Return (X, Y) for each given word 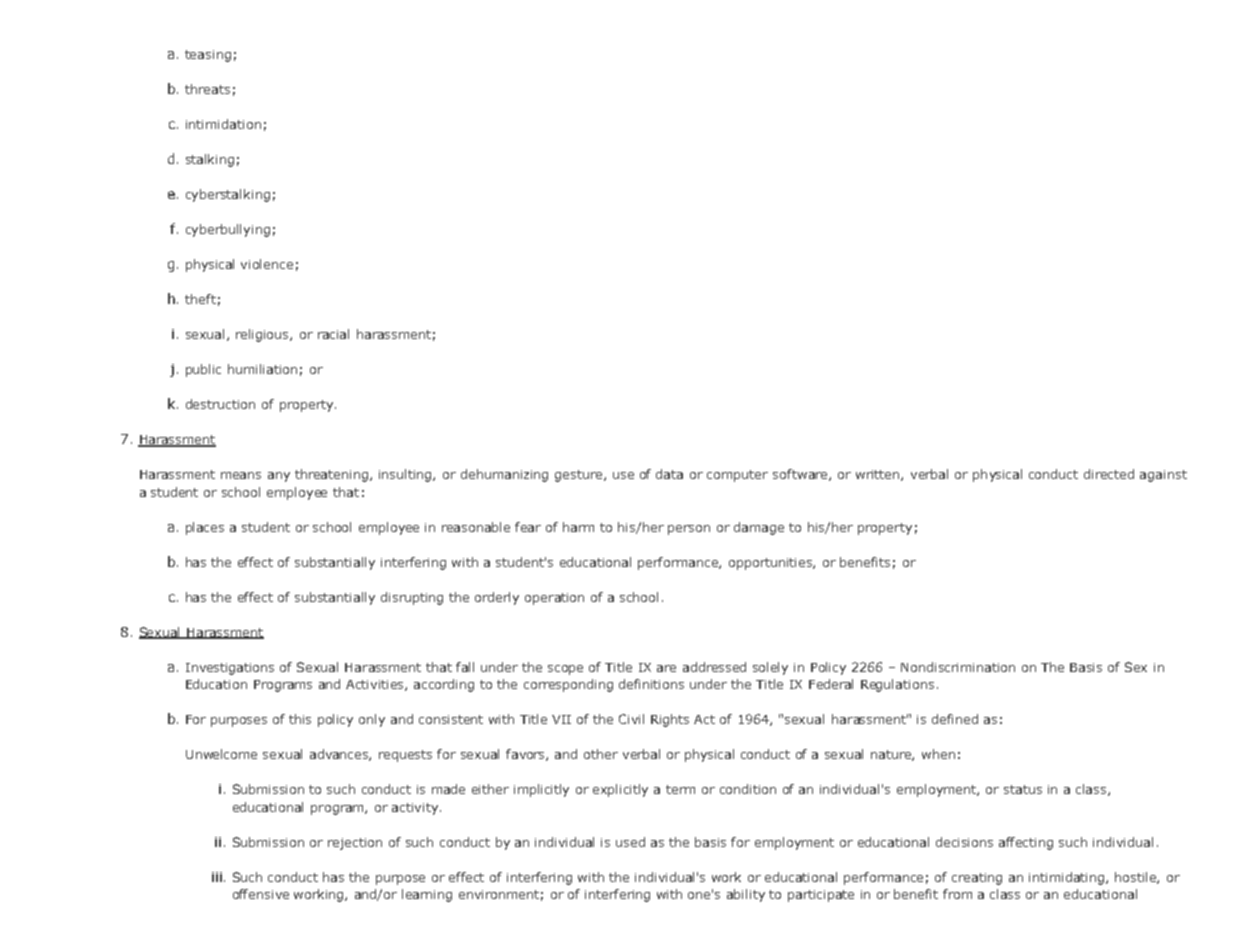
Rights (670, 720)
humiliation (262, 369)
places (205, 528)
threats (207, 89)
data (669, 474)
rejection (355, 844)
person (689, 530)
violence (267, 264)
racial (333, 334)
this (300, 719)
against (1163, 476)
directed (1109, 474)
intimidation (223, 124)
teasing (208, 56)
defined (955, 719)
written (879, 475)
